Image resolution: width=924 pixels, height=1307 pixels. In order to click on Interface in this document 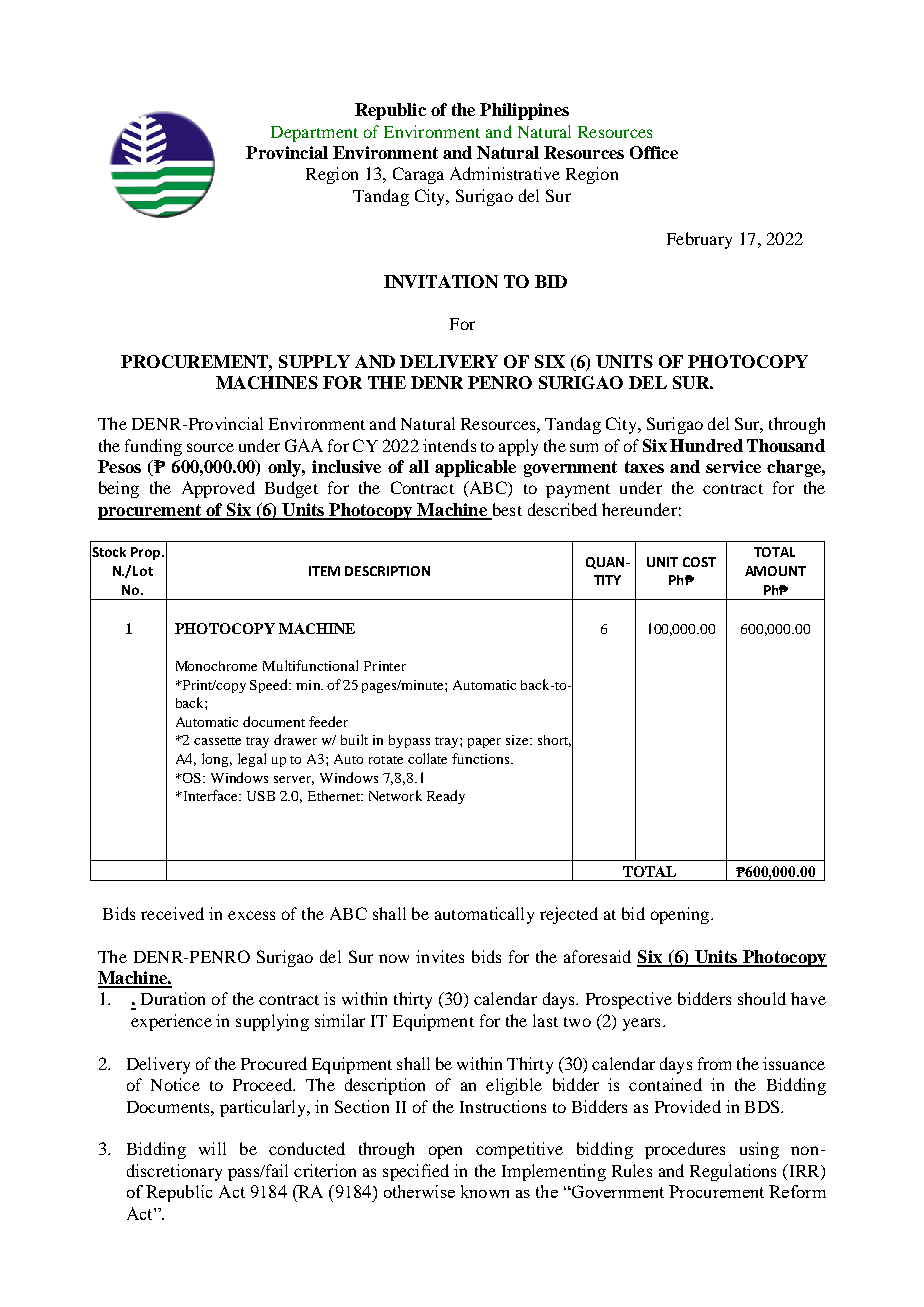, I will do `click(210, 795)`.
